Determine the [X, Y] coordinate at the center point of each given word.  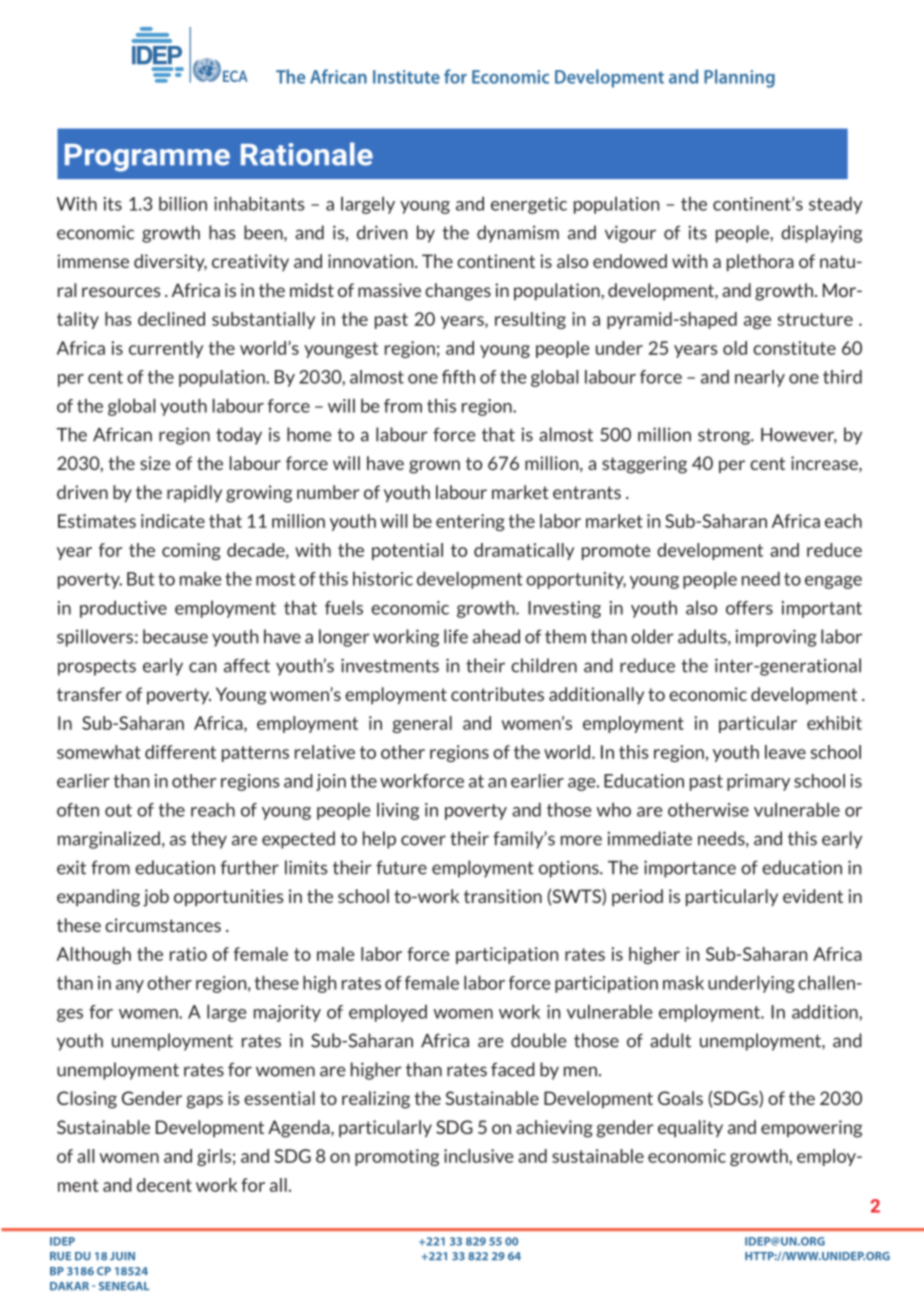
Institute [406, 77]
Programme [147, 158]
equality [690, 1128]
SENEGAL [124, 1286]
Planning [739, 78]
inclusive [478, 1156]
